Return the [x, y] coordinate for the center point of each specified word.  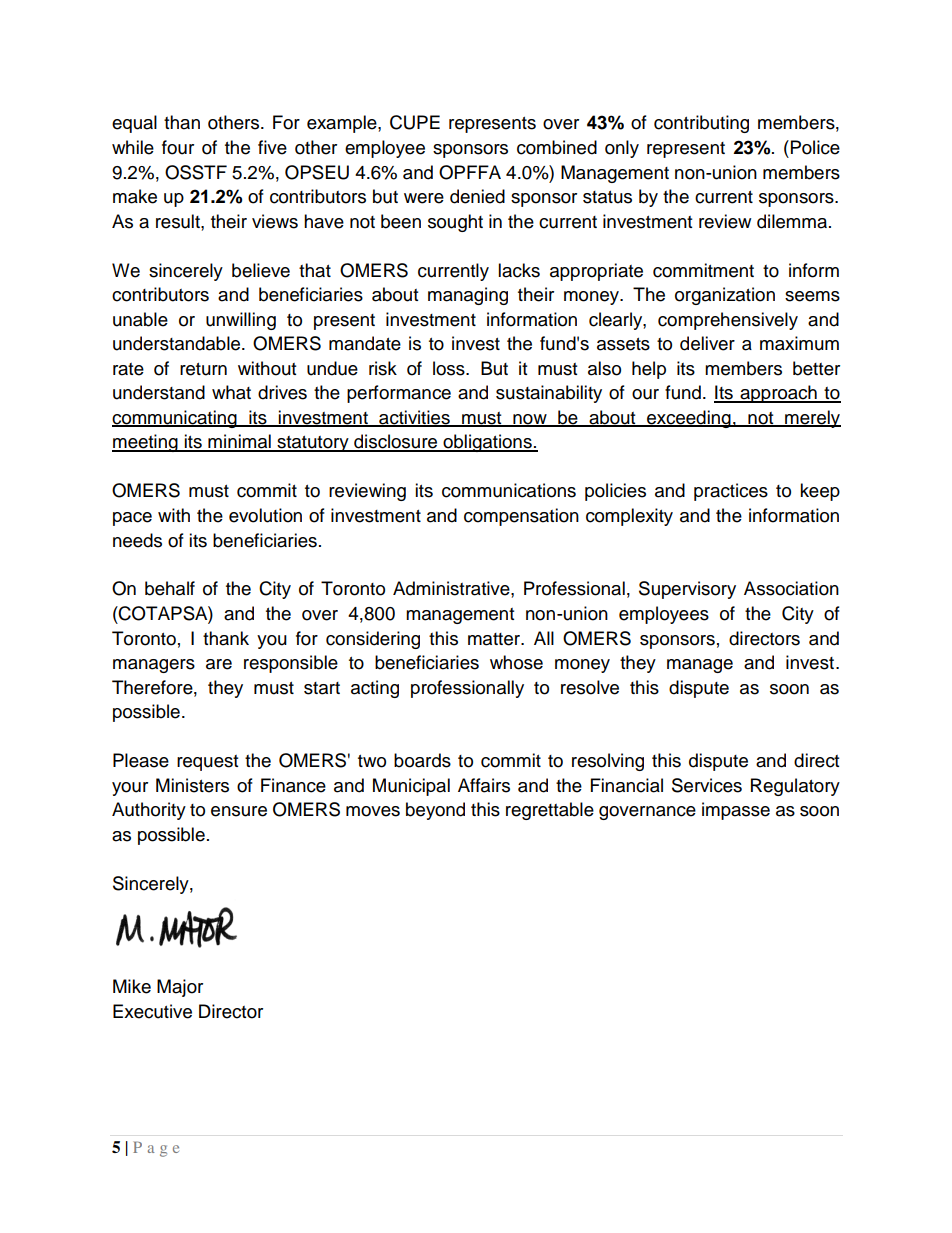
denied [477, 196]
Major [180, 988]
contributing [701, 124]
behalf [170, 588]
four [178, 147]
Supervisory [687, 590]
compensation [521, 517]
